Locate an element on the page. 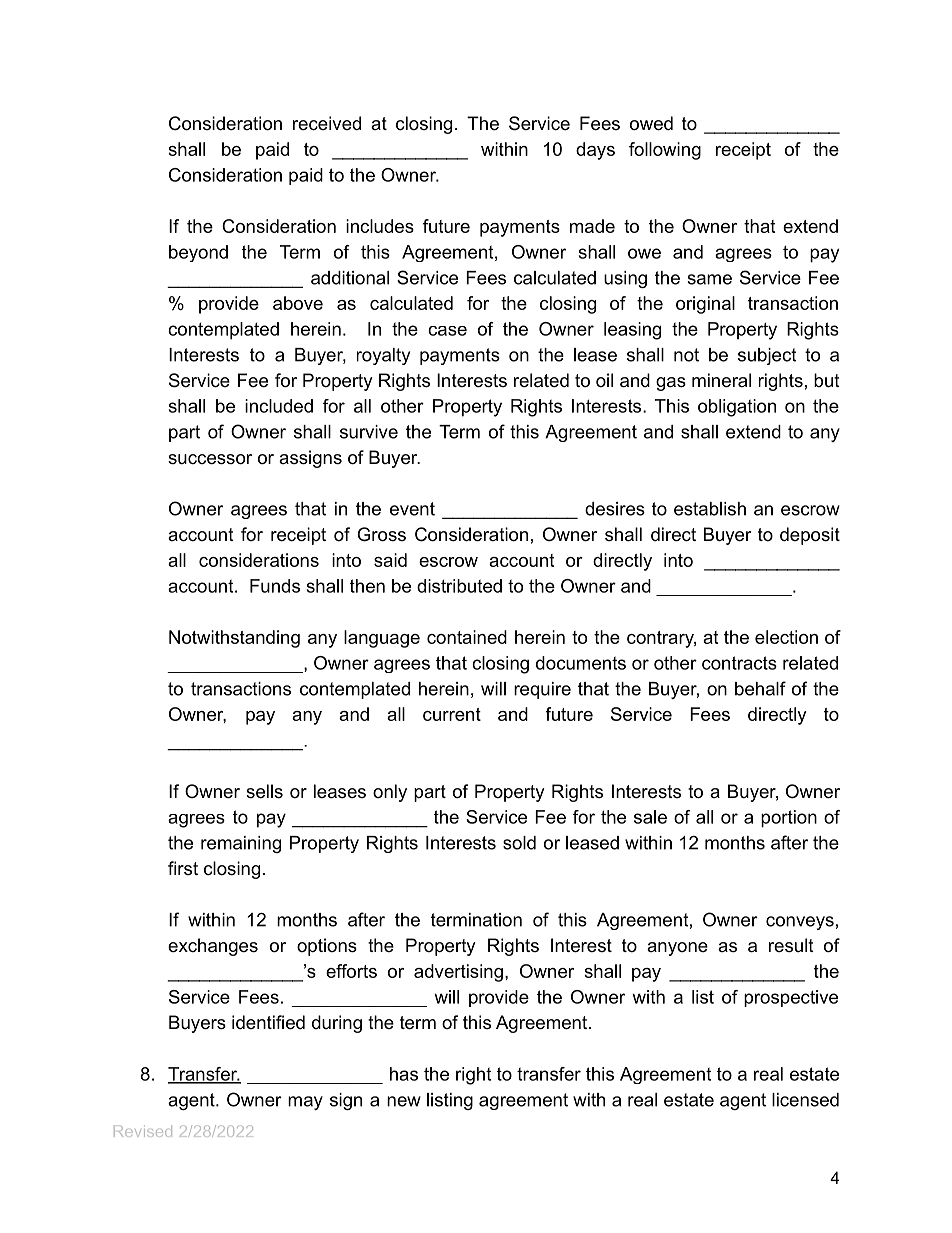 This document has height=1233, width=952. only is located at coordinates (390, 793).
